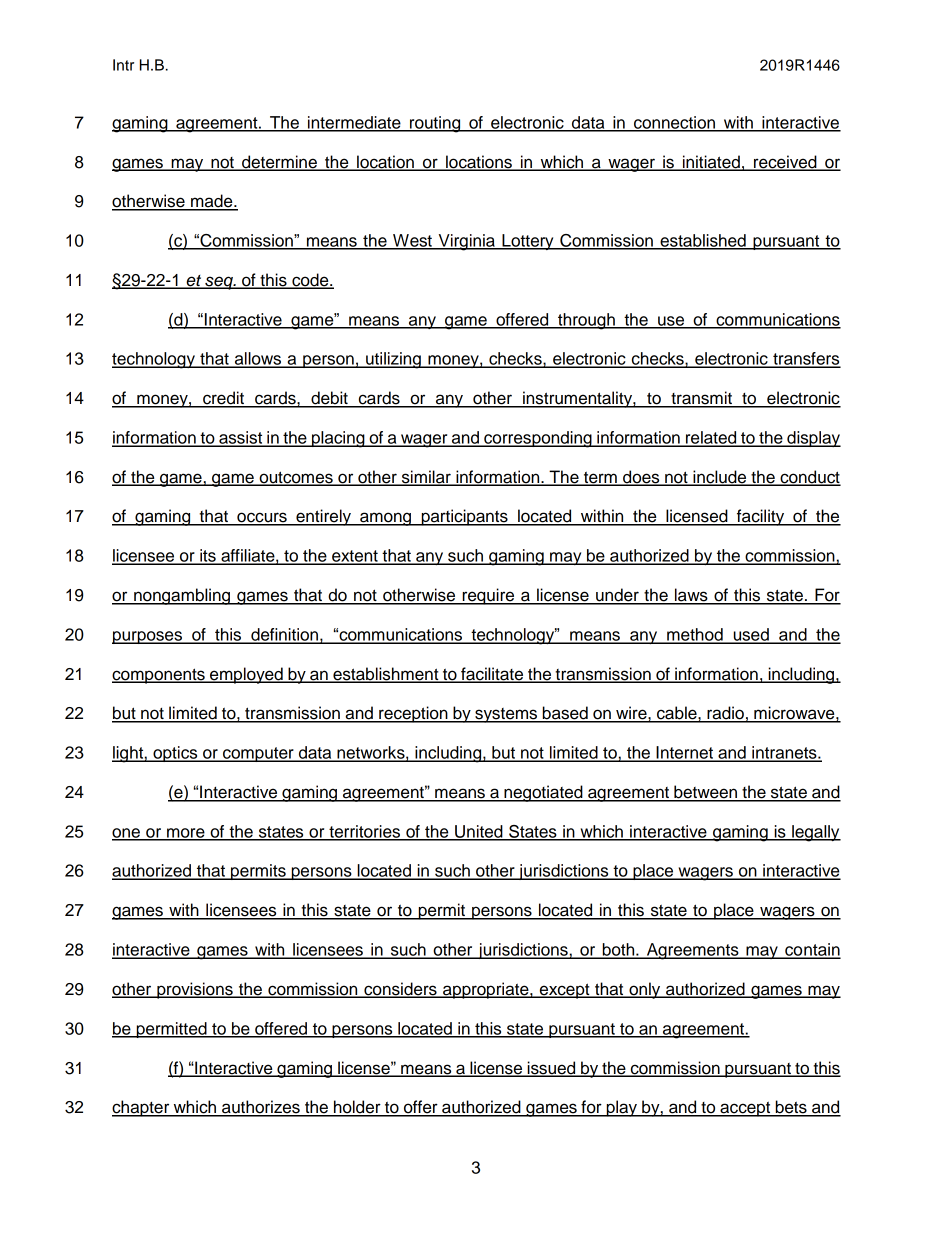 This screenshot has height=1233, width=952. What do you see at coordinates (466, 242) in the screenshot?
I see `Virginia` at bounding box center [466, 242].
